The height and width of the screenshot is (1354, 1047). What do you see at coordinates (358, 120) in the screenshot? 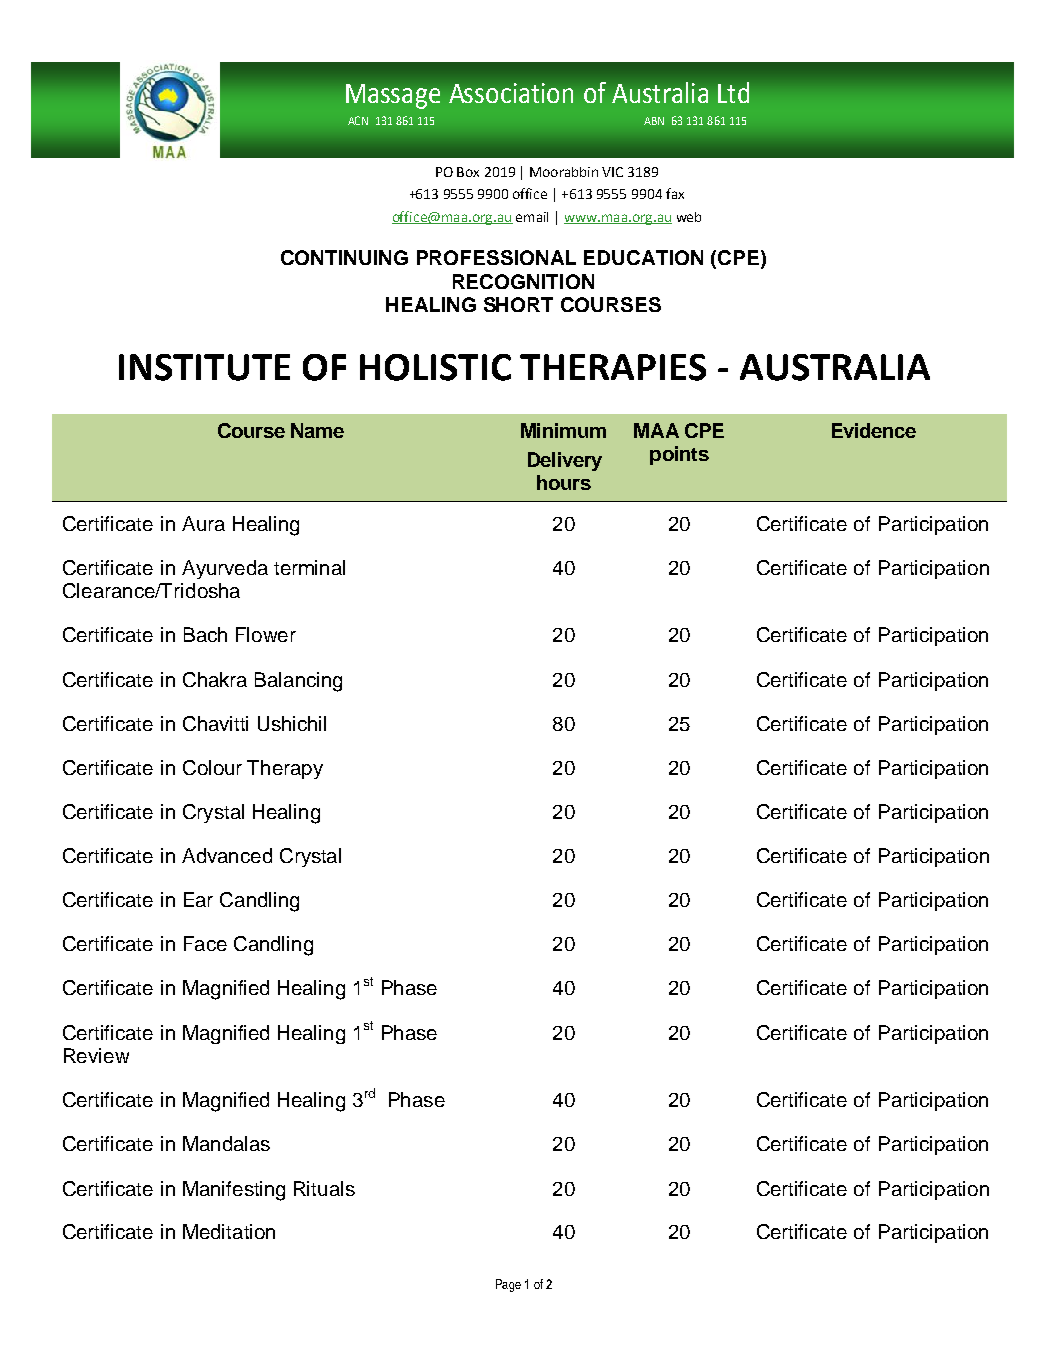
I see `ACN` at bounding box center [358, 120].
